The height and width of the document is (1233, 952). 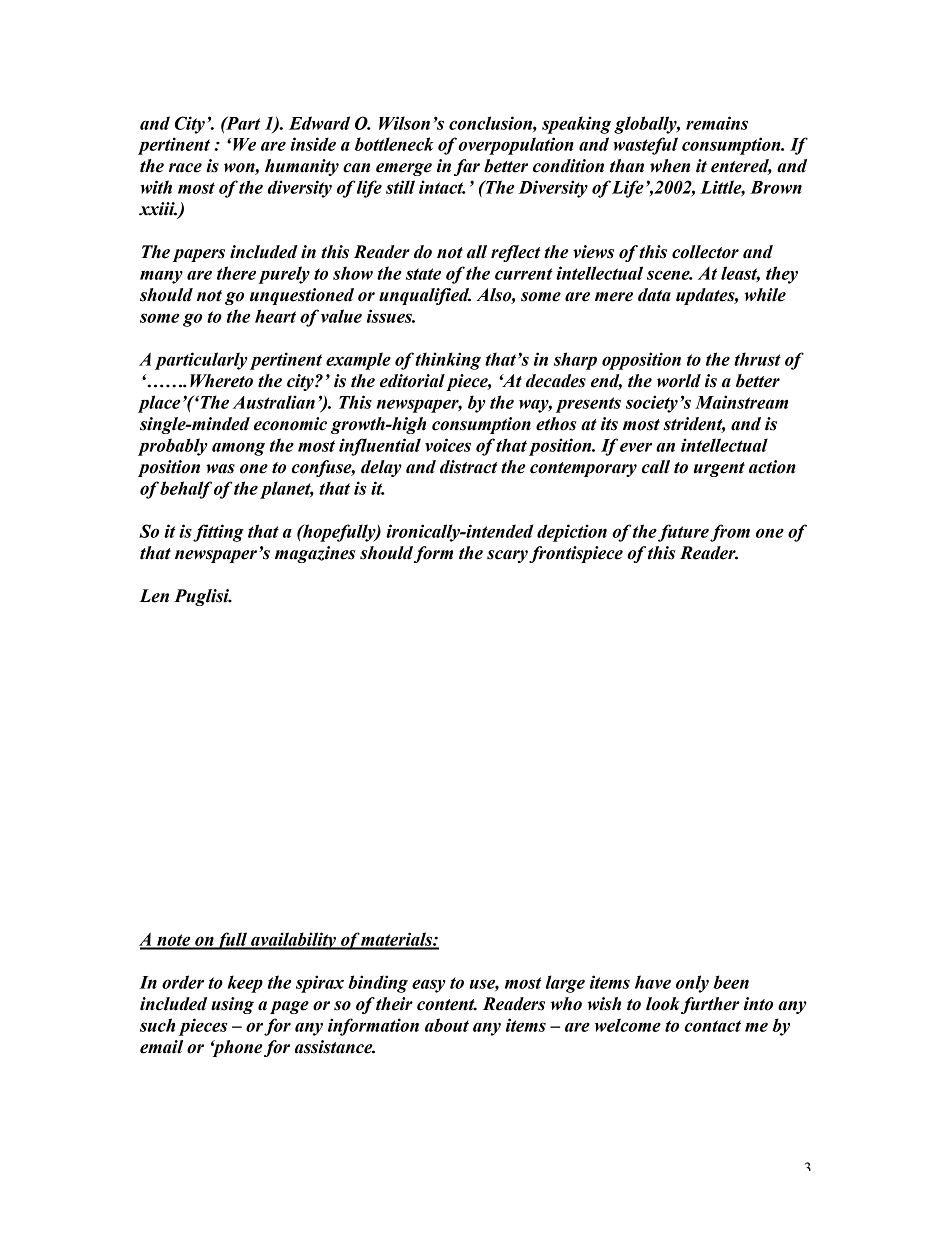 I want to click on remains, so click(x=717, y=123).
